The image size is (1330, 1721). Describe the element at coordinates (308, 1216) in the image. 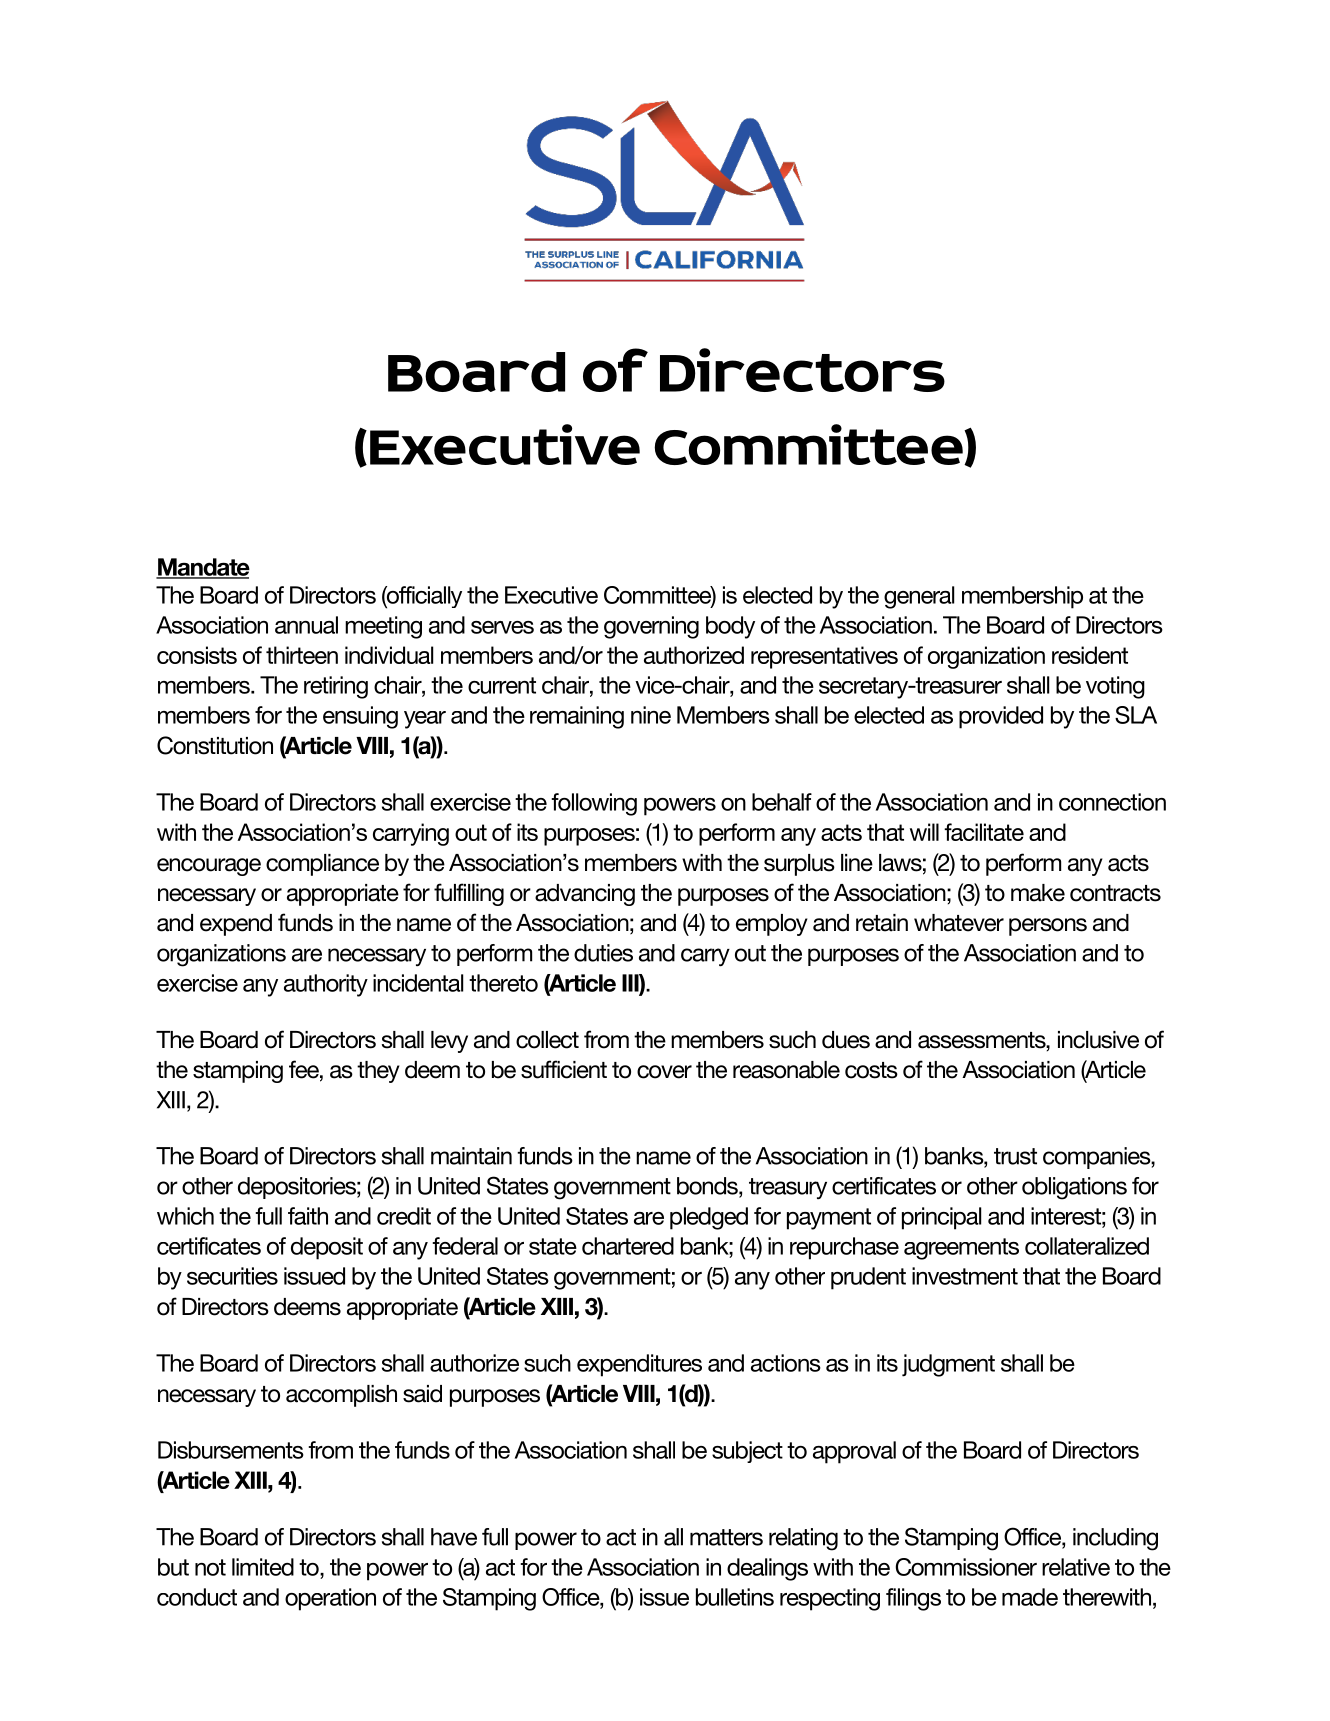

I see `faith` at that location.
